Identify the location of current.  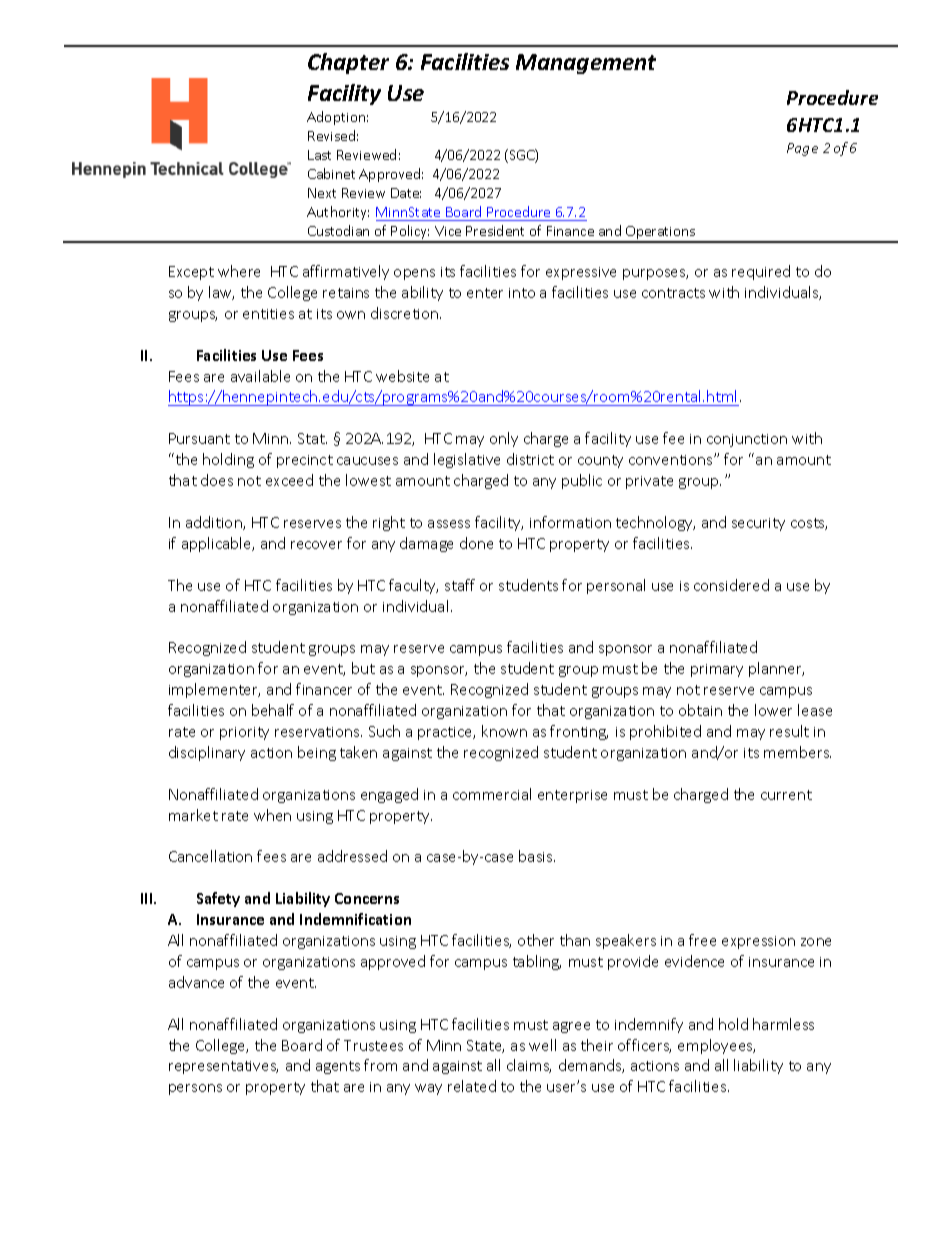
(786, 795).
